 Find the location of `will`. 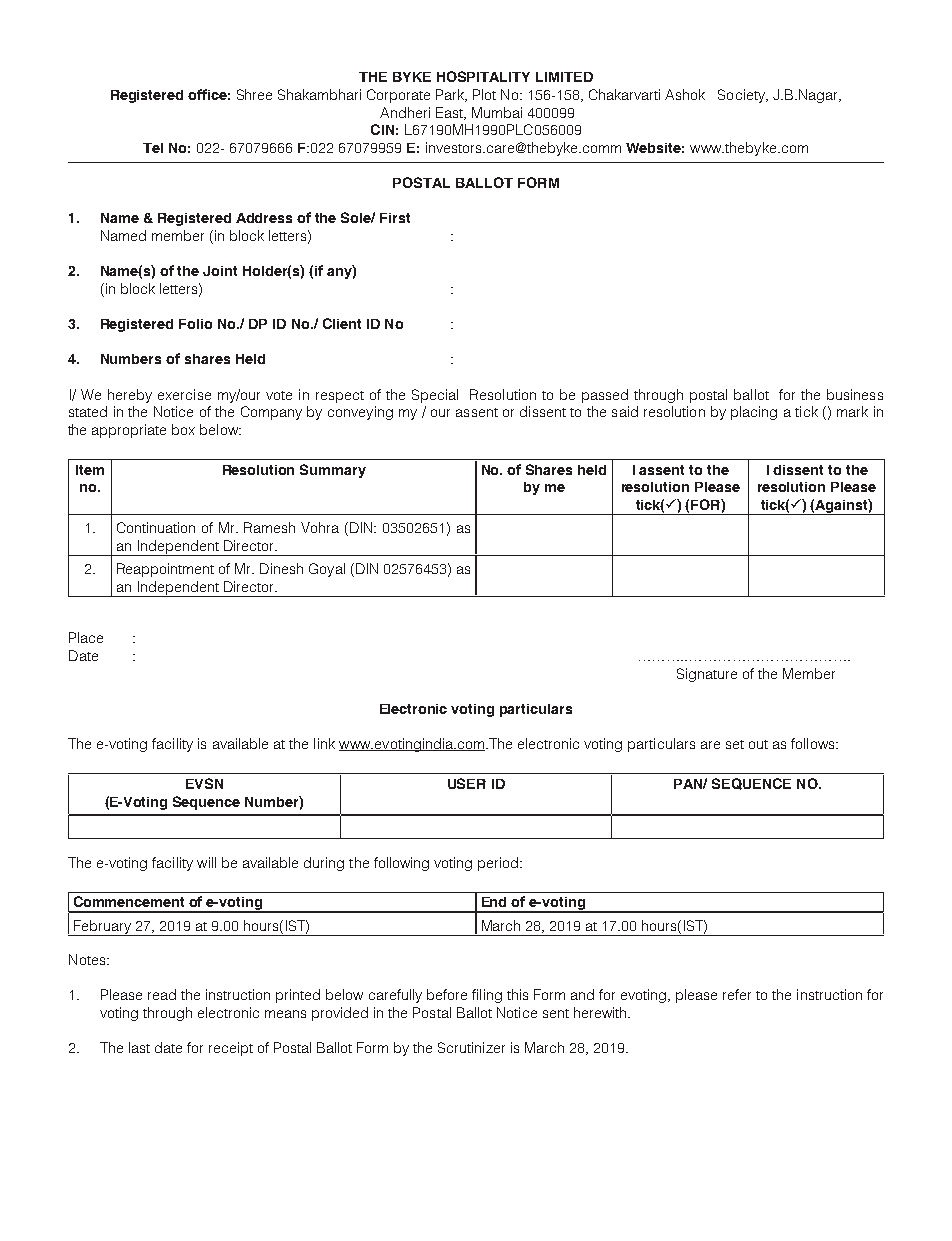

will is located at coordinates (206, 862).
